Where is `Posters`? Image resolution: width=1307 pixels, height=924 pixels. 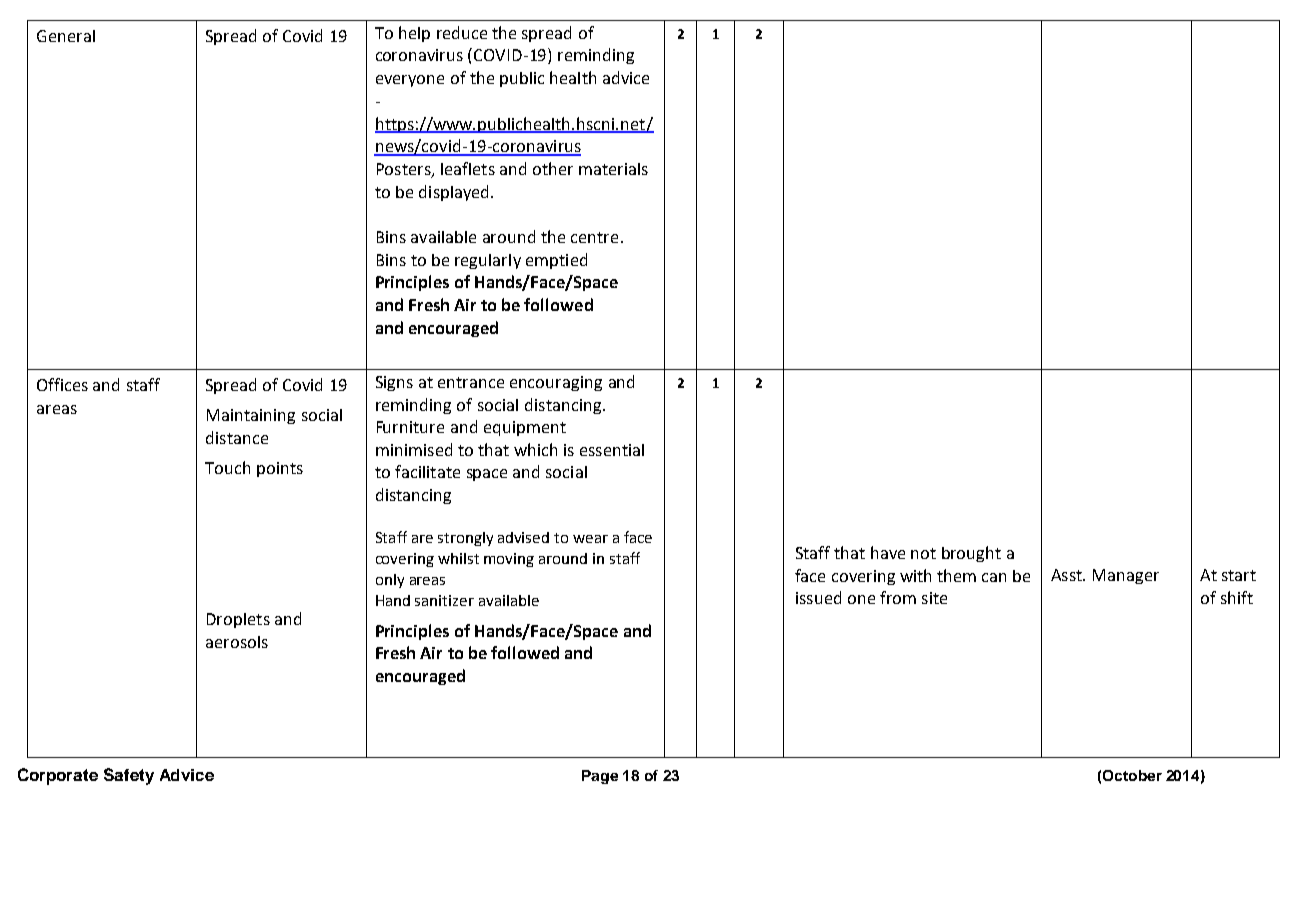 Posters is located at coordinates (405, 170).
